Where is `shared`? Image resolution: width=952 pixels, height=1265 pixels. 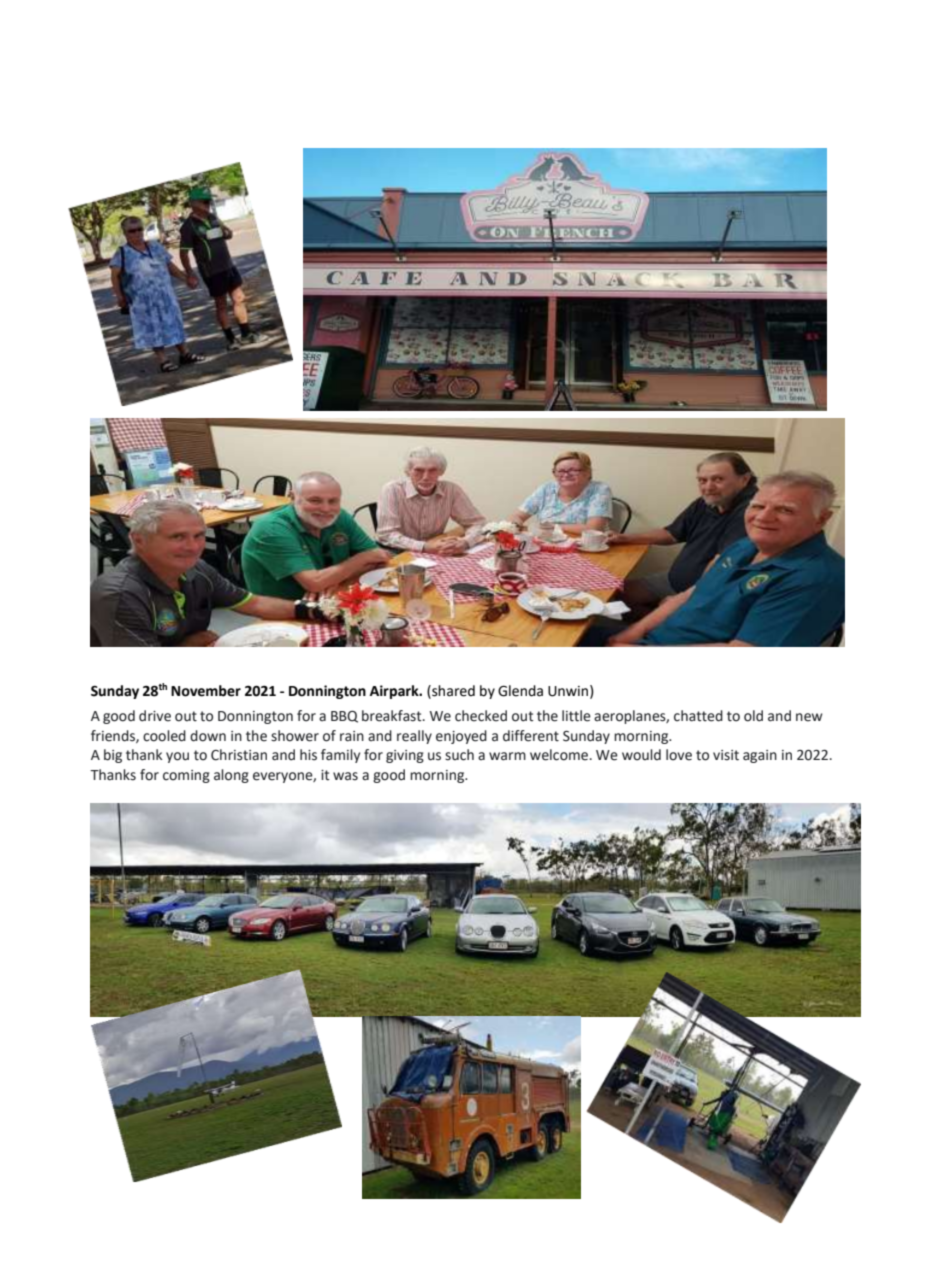 shared is located at coordinates (452, 691).
